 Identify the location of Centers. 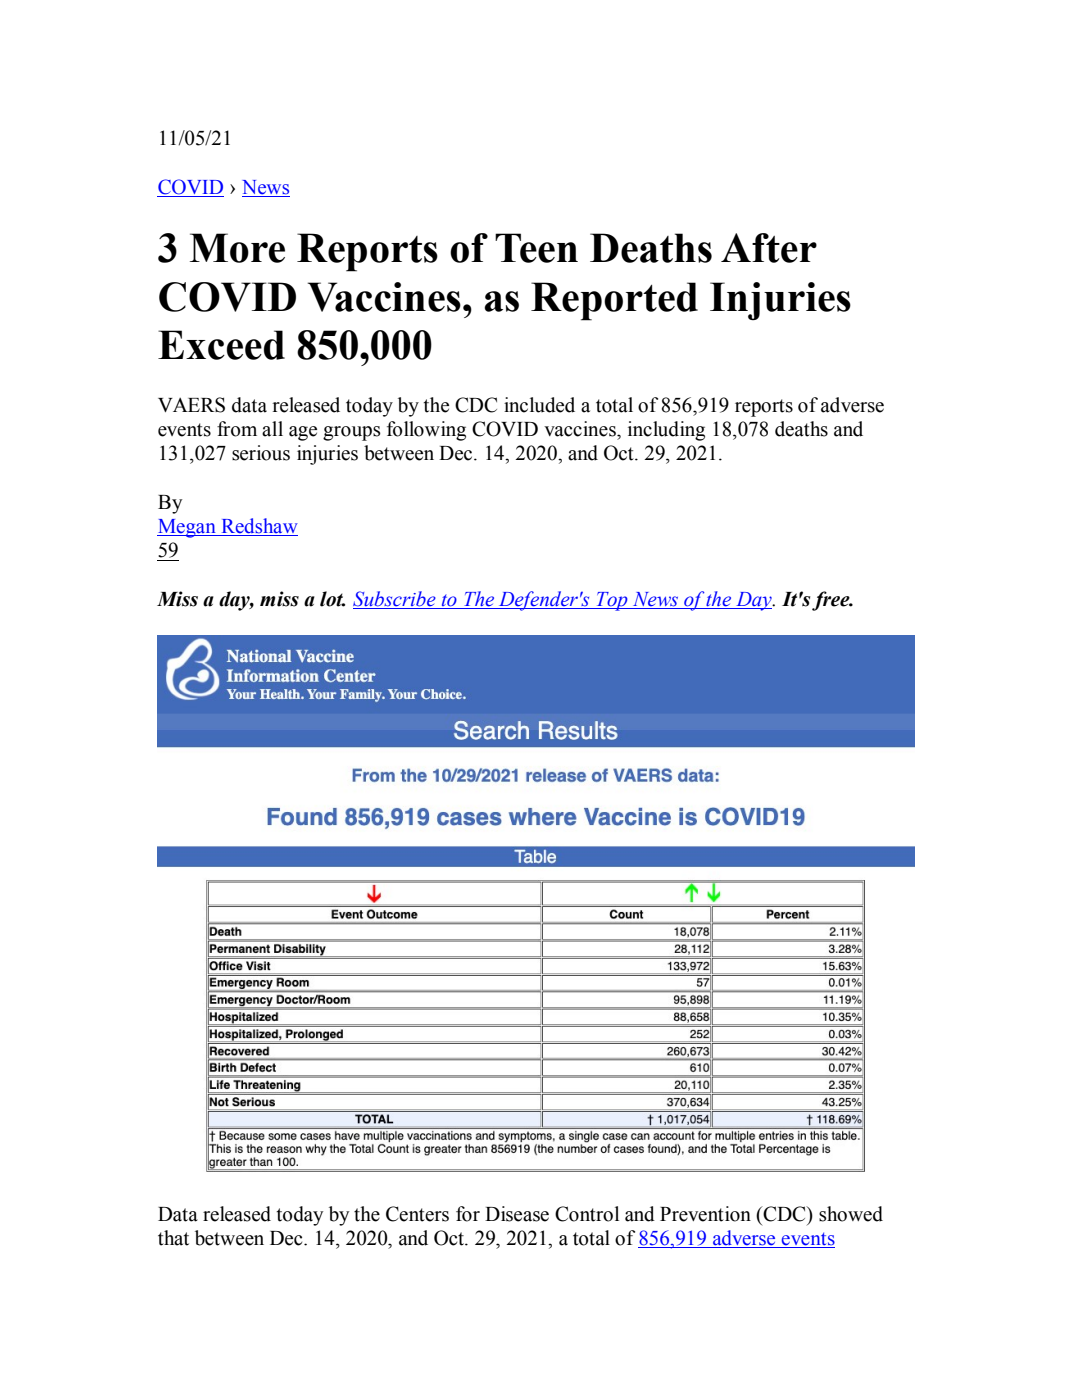
(417, 1214).
